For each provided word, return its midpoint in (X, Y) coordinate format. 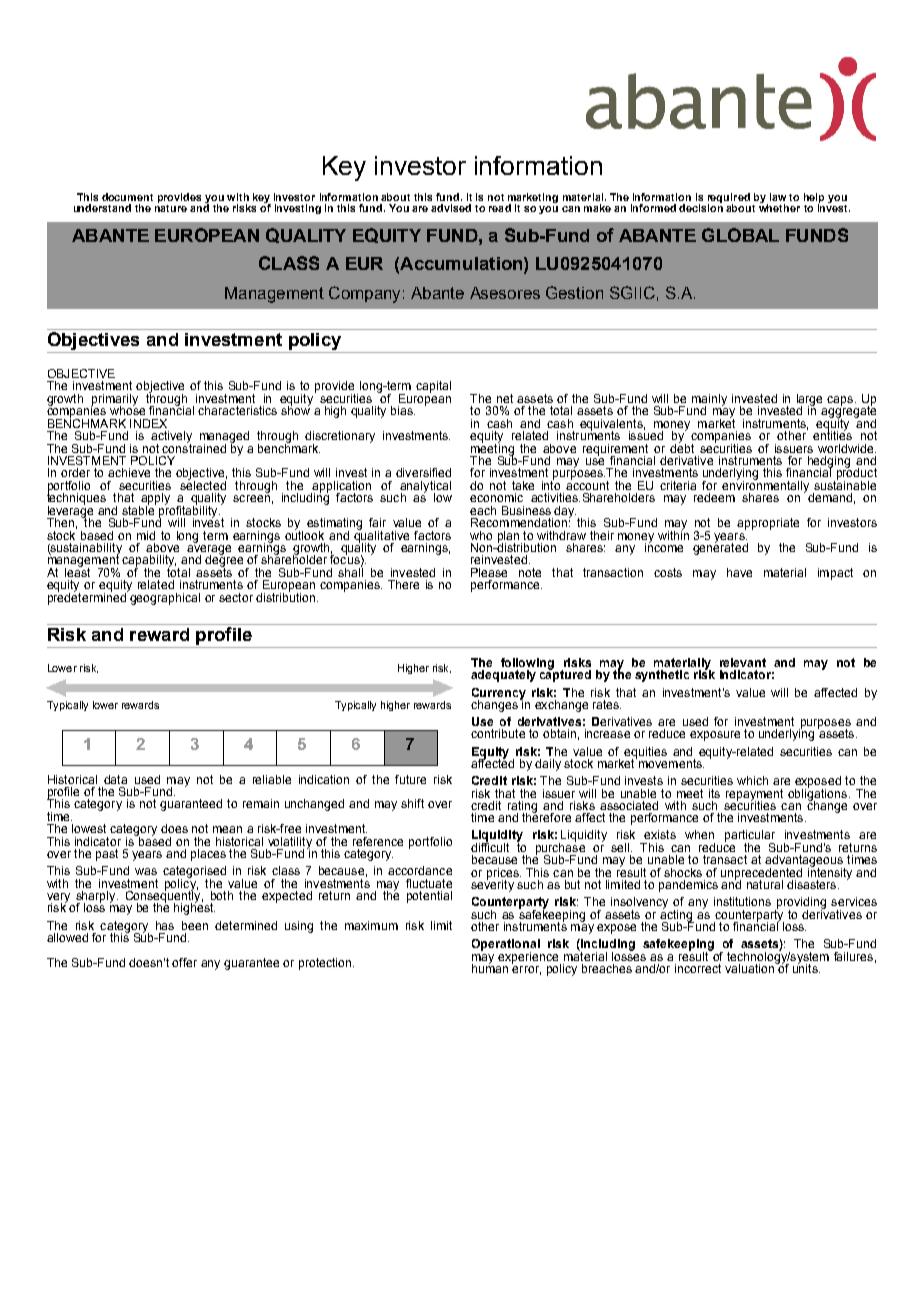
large (809, 401)
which (752, 780)
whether (779, 207)
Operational (506, 946)
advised (451, 208)
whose (127, 409)
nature (171, 207)
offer (184, 962)
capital (433, 387)
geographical (164, 597)
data (115, 779)
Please (489, 572)
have (739, 572)
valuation (750, 967)
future (410, 779)
